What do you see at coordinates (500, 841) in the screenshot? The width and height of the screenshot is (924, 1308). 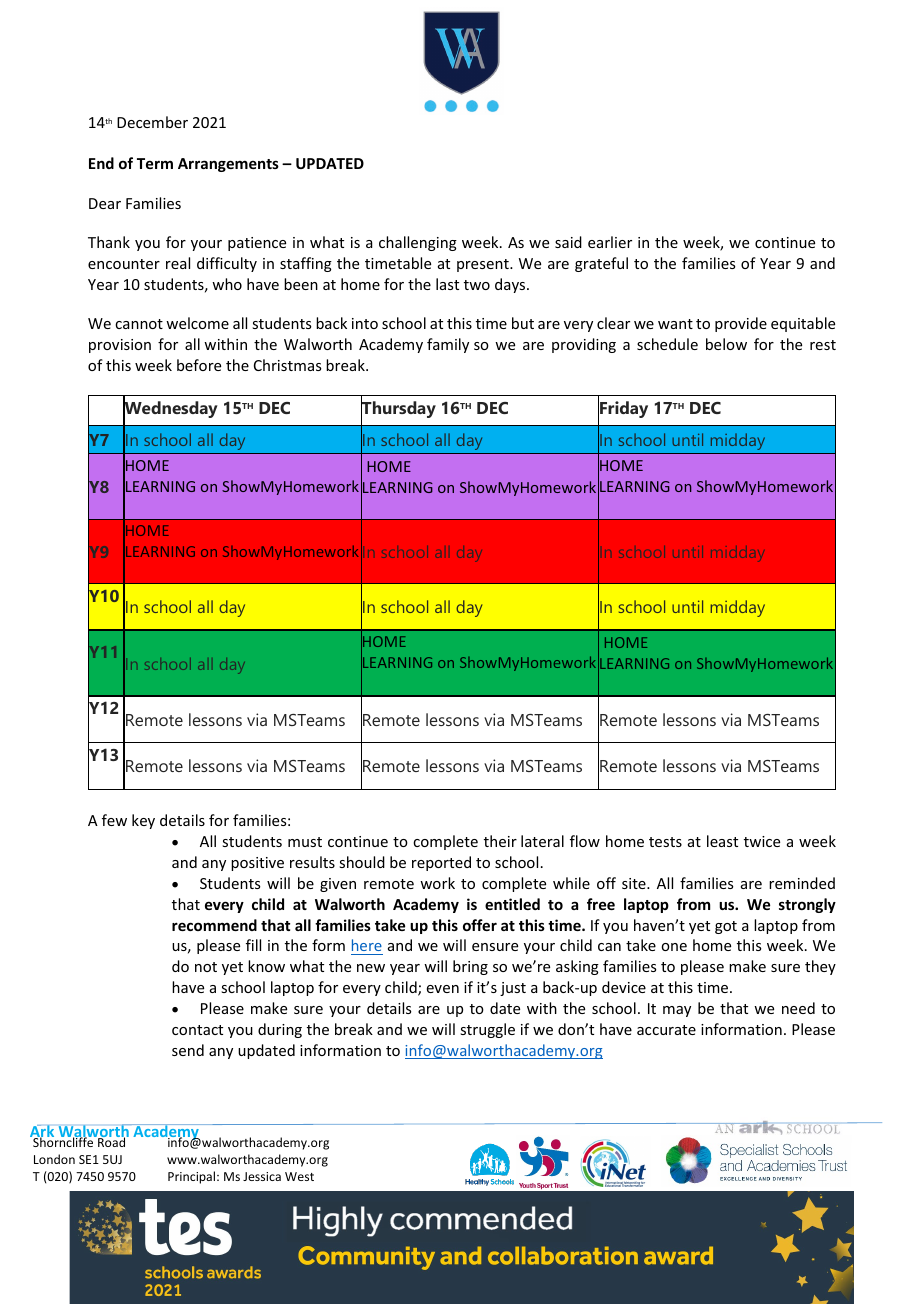 I see `their` at bounding box center [500, 841].
